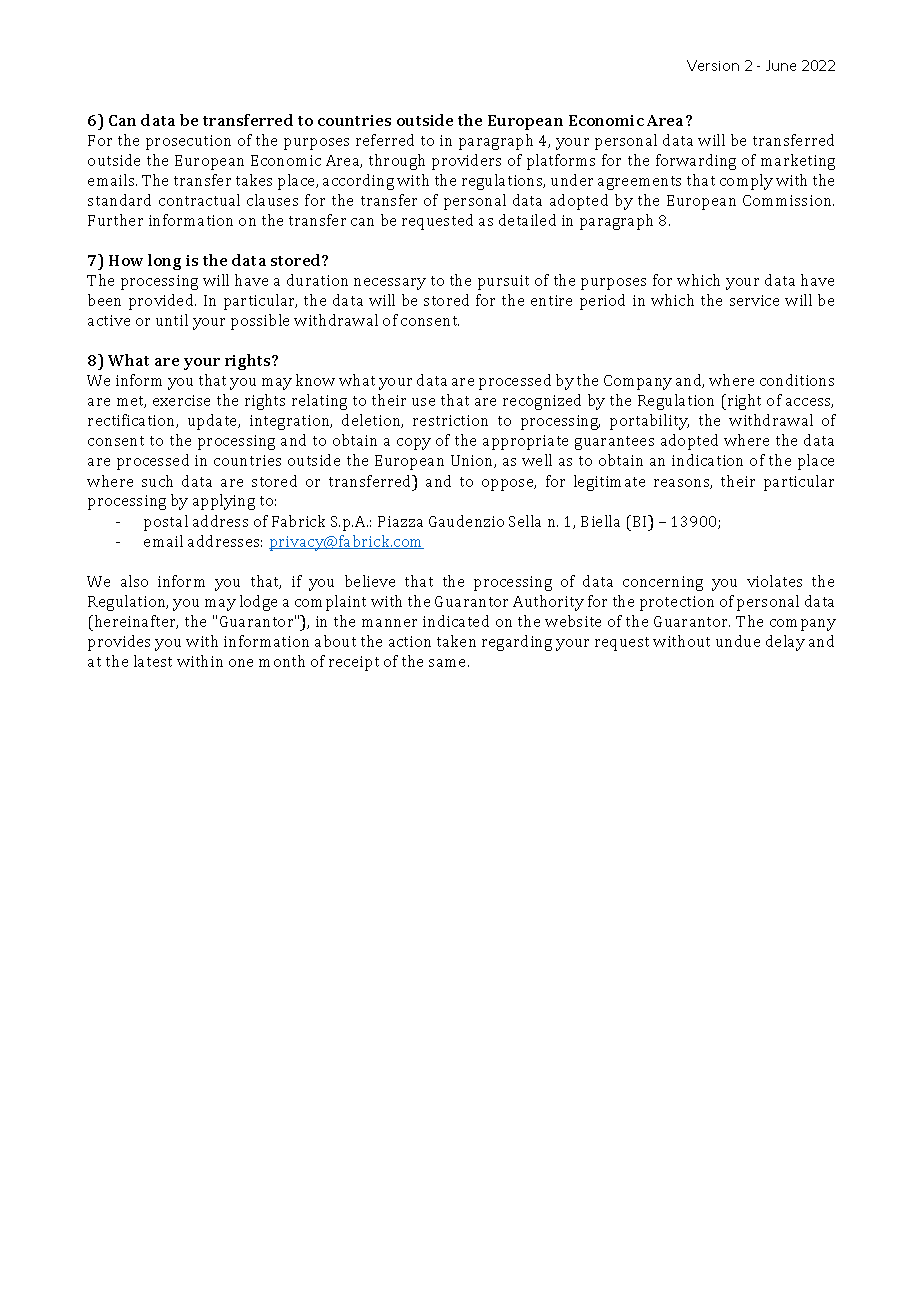  I want to click on recognized, so click(542, 402).
